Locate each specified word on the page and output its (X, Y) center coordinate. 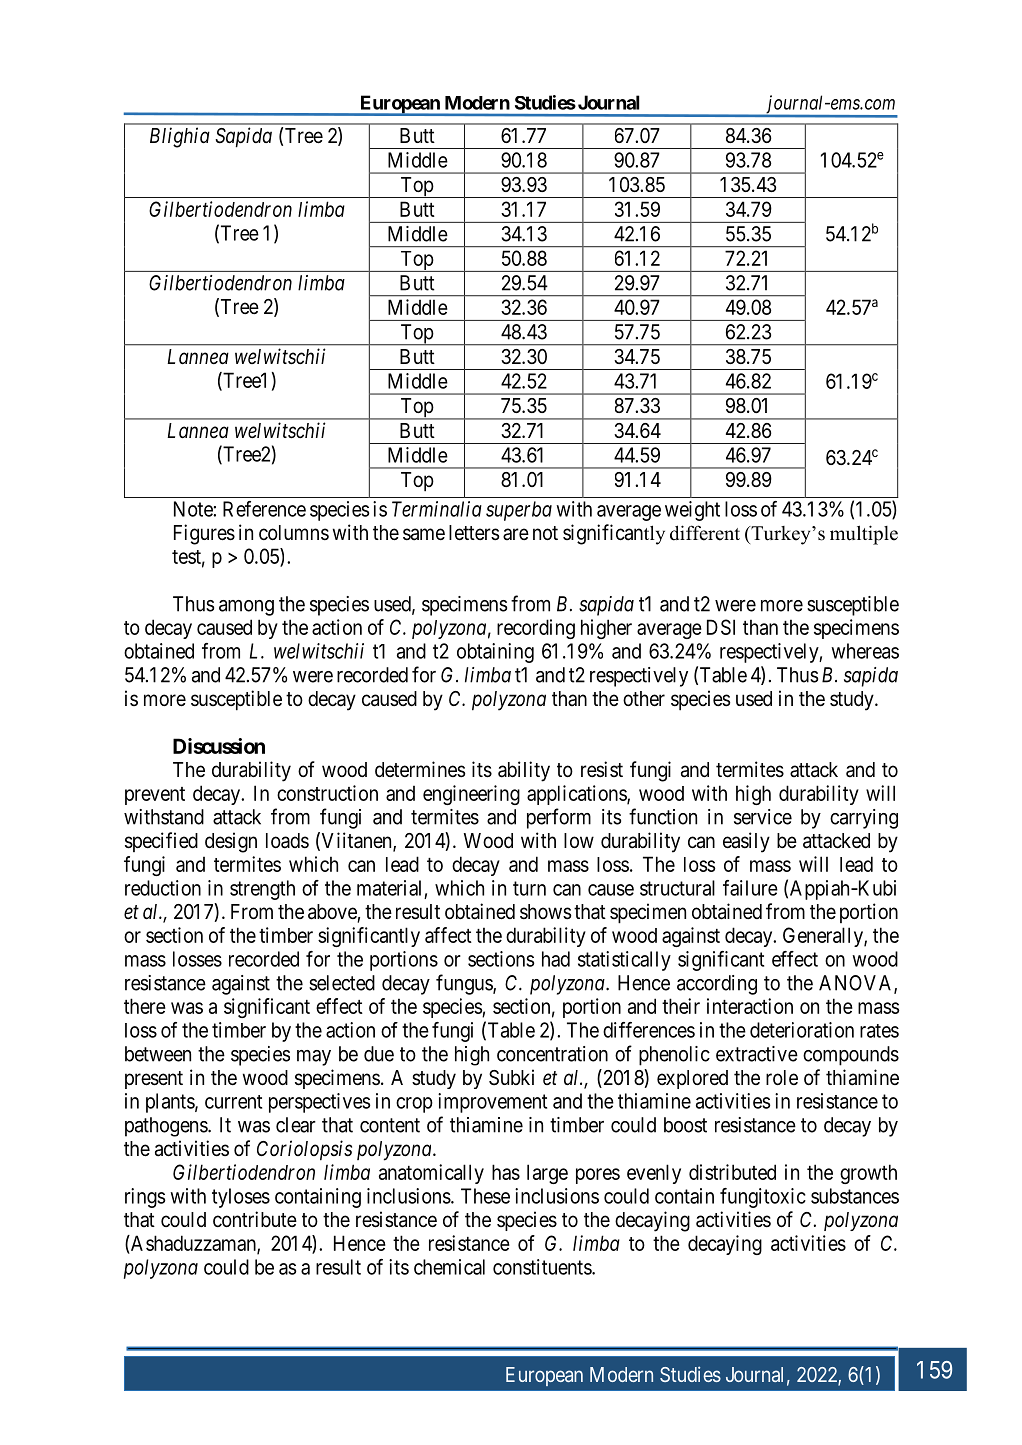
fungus (465, 984)
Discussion (219, 746)
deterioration (802, 1030)
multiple (864, 535)
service (763, 817)
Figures (204, 534)
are (516, 534)
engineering (471, 795)
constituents (543, 1267)
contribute (255, 1219)
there (145, 1006)
